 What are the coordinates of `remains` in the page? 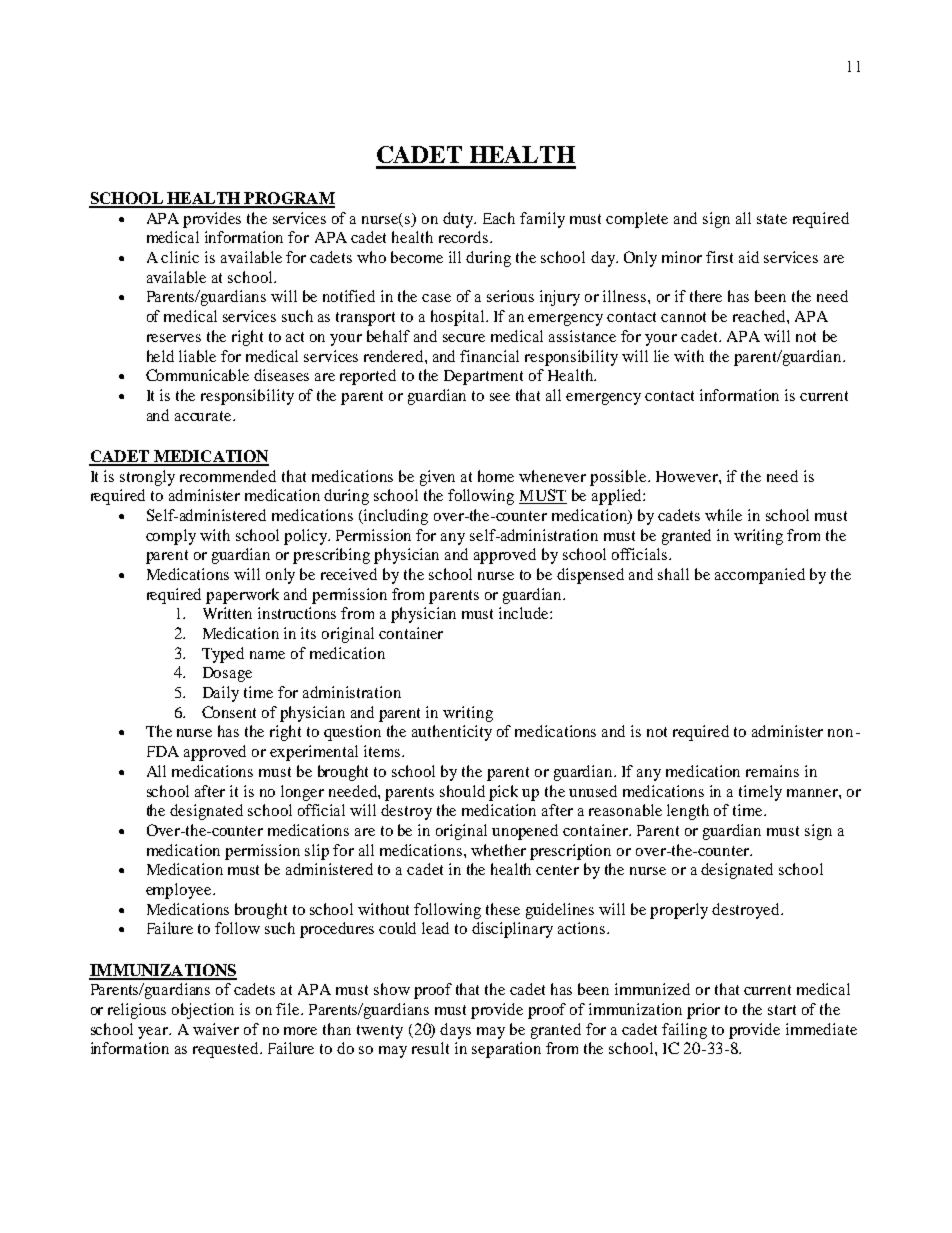 It's located at (772, 771).
